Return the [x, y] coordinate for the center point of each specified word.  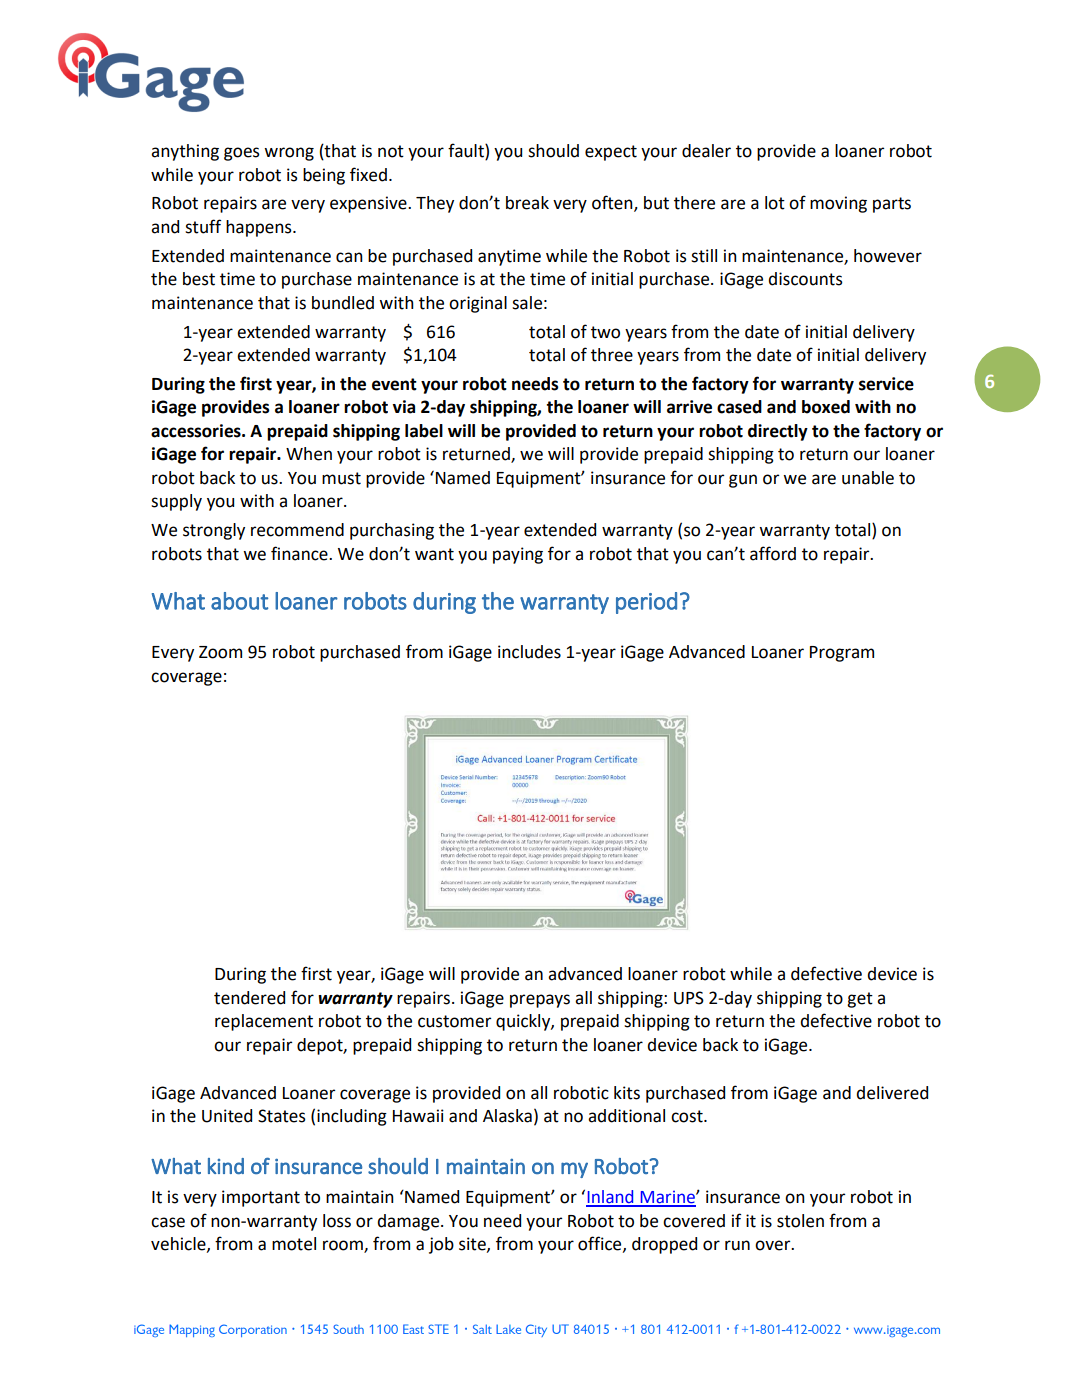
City [536, 1330]
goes [242, 154]
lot [775, 203]
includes [529, 652]
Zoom [220, 652]
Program [842, 654]
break [527, 203]
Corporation [253, 1330]
